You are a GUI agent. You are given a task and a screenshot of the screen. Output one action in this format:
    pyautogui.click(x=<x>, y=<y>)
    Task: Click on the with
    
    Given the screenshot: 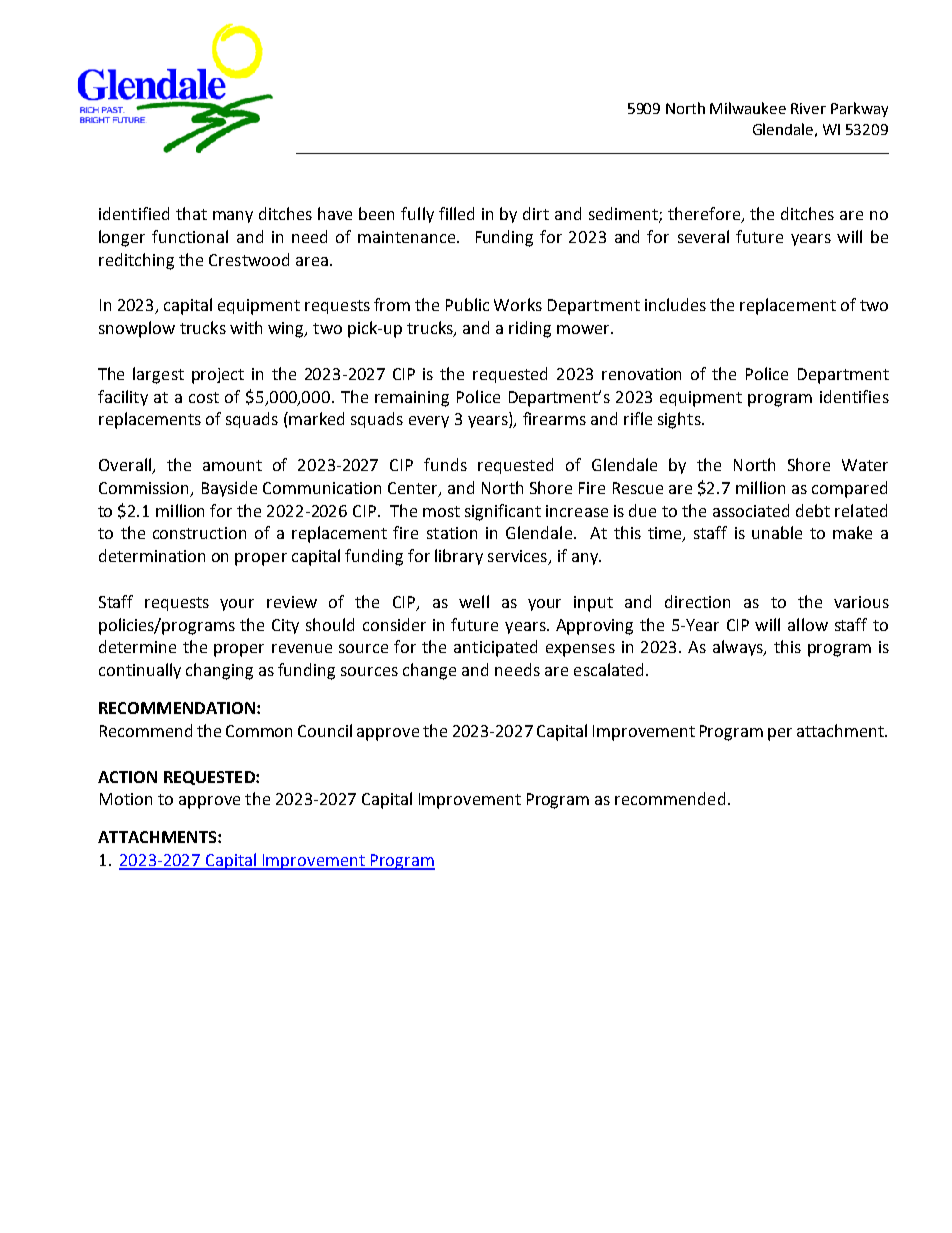 What is the action you would take?
    pyautogui.click(x=246, y=327)
